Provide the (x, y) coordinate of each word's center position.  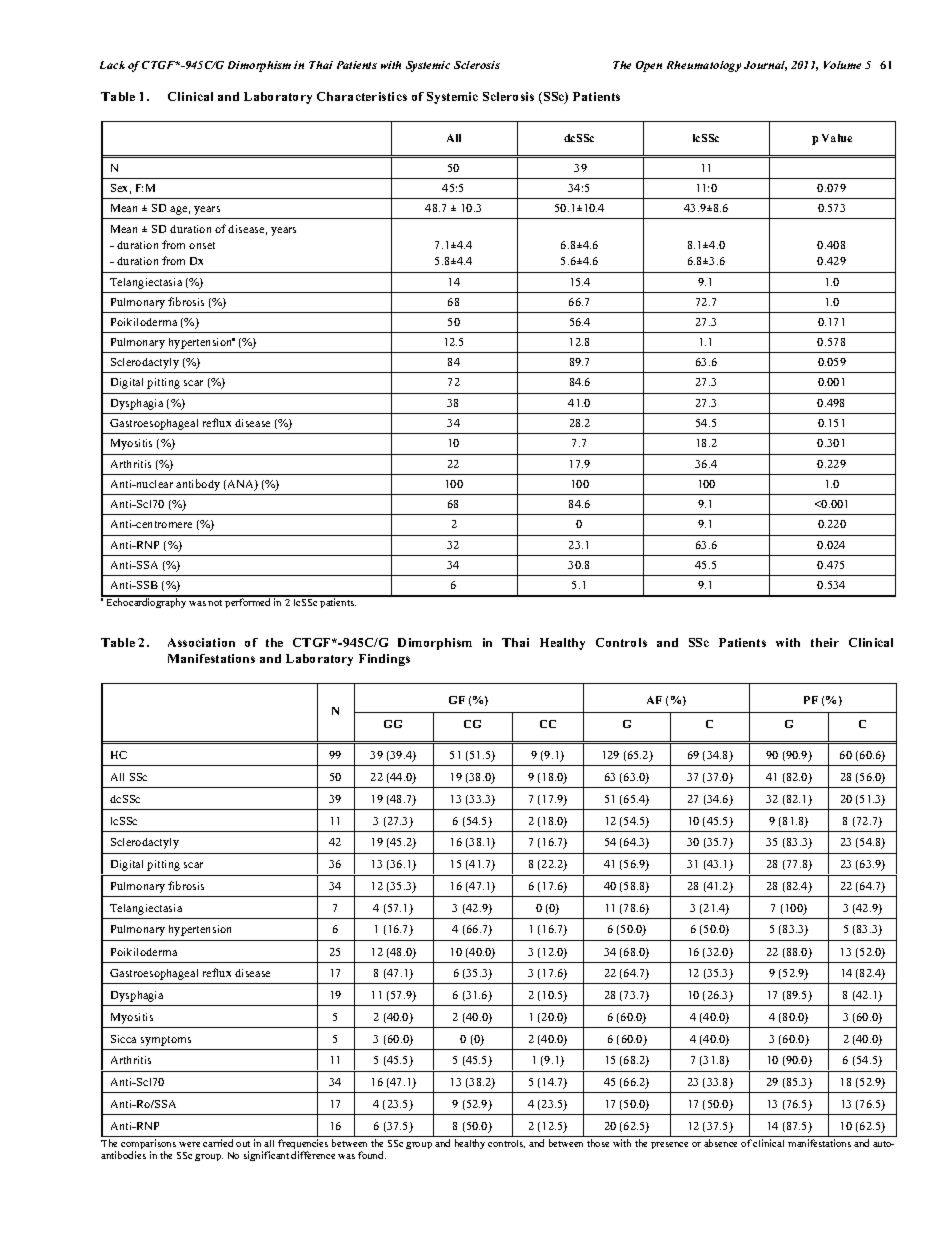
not (215, 603)
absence (720, 1143)
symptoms (166, 1041)
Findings (384, 660)
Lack (112, 65)
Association (201, 642)
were (189, 1144)
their (825, 642)
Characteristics (362, 96)
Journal (765, 66)
